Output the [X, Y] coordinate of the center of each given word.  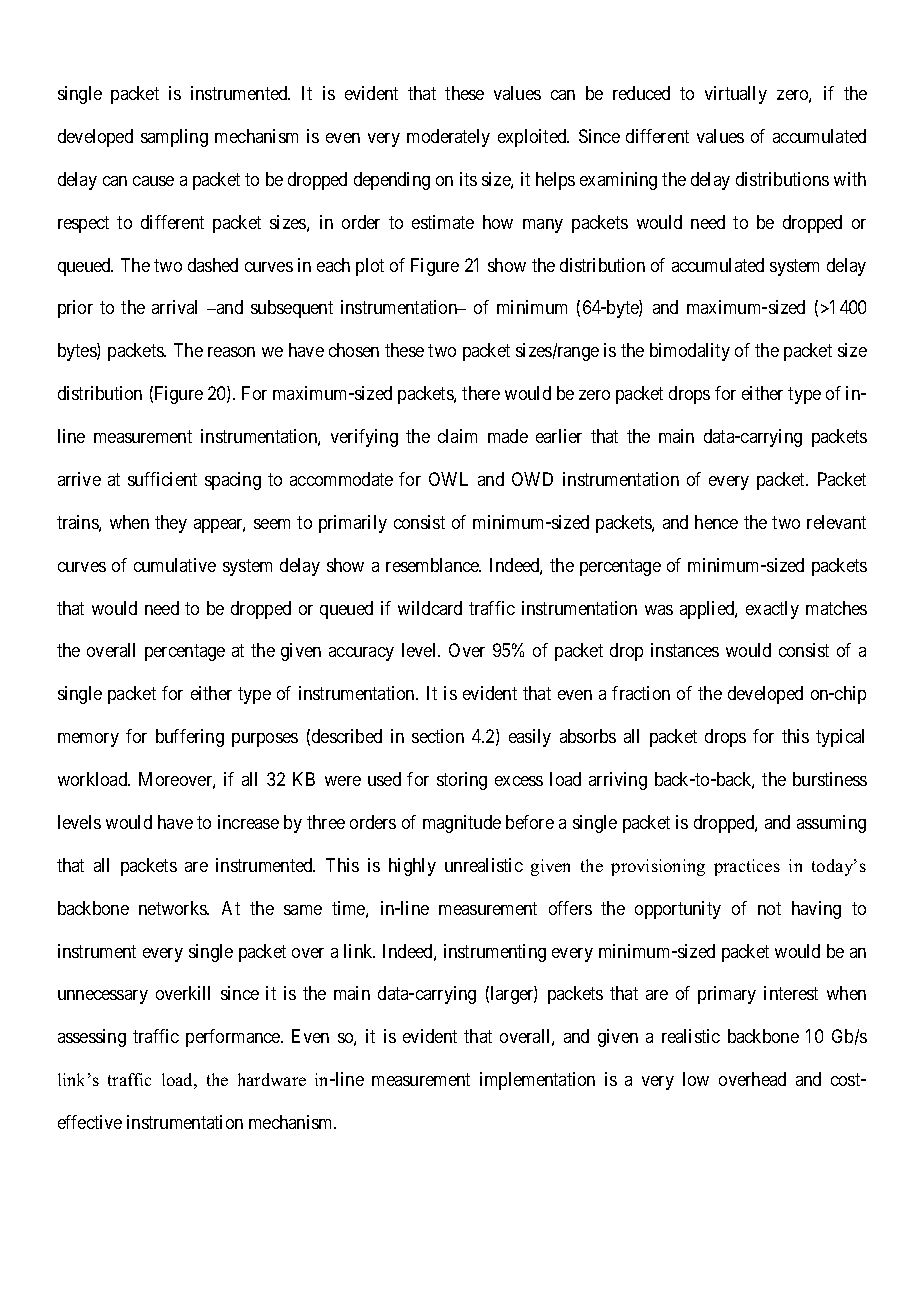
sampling [174, 138]
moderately [448, 138]
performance [234, 1038]
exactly [772, 610]
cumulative [175, 565]
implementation [537, 1081]
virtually [736, 95]
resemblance [433, 565]
